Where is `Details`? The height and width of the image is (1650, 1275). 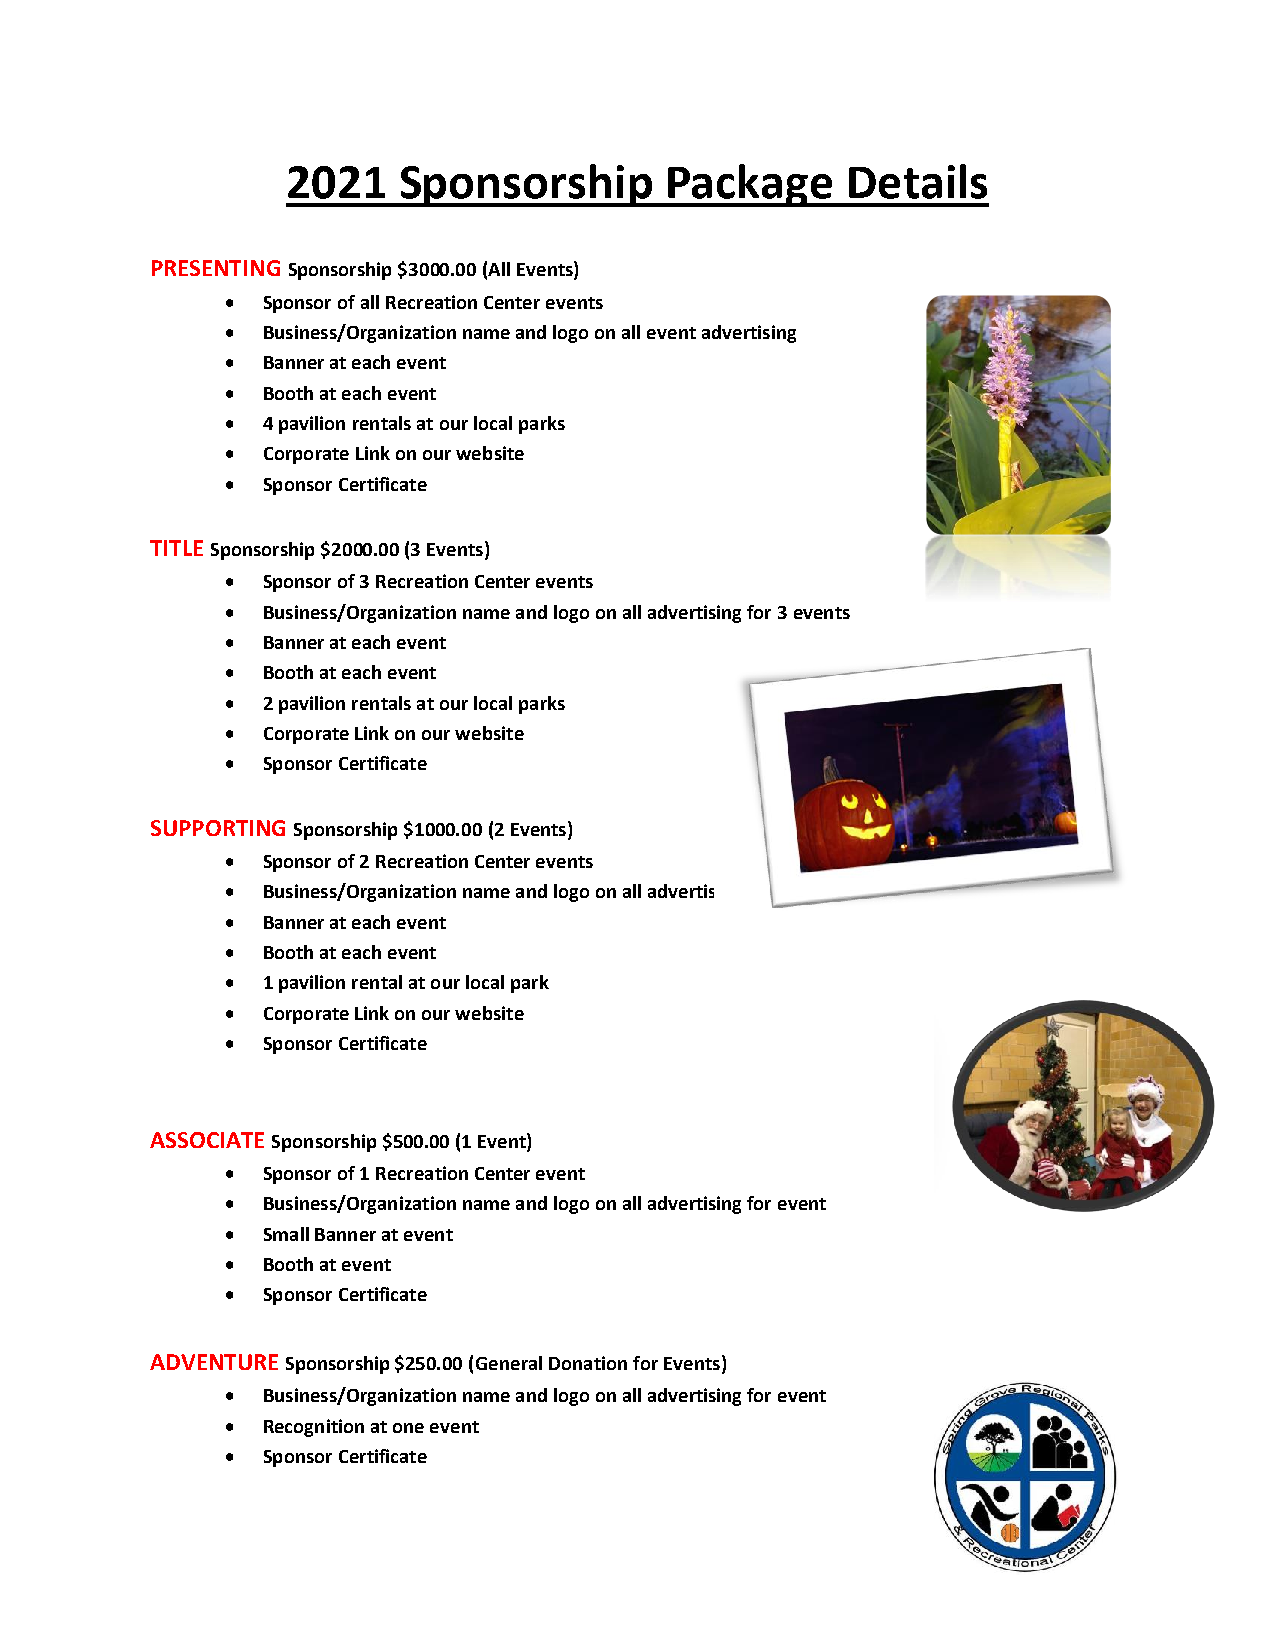
Details is located at coordinates (918, 181).
